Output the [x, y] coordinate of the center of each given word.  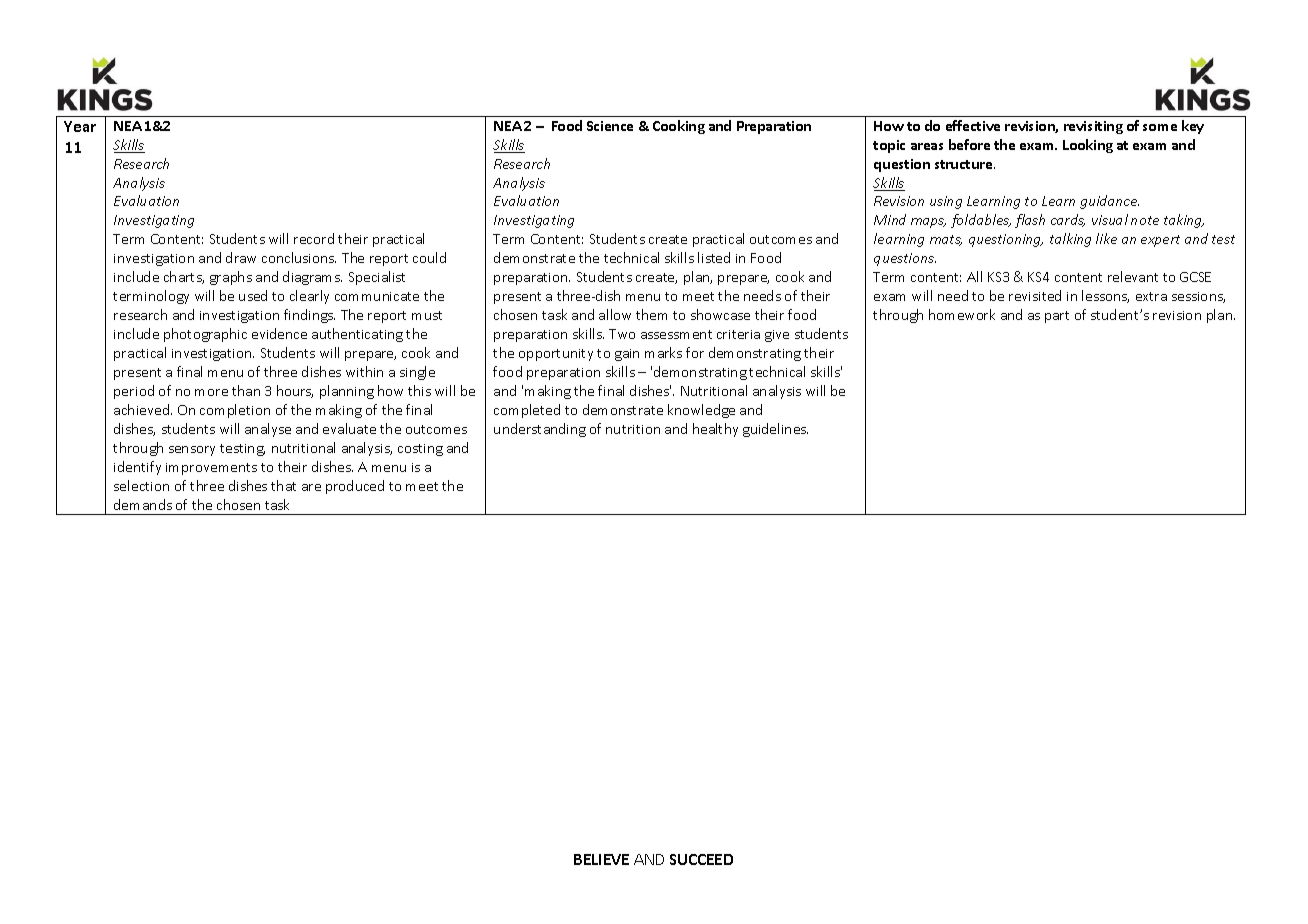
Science [610, 126]
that [283, 485]
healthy [715, 430]
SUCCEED [701, 859]
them [651, 314]
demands [143, 504]
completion [235, 411]
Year [80, 126]
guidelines [775, 430]
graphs [231, 278]
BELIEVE [601, 859]
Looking [1088, 146]
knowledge [701, 411]
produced [355, 487]
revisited [1035, 295]
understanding [540, 430]
